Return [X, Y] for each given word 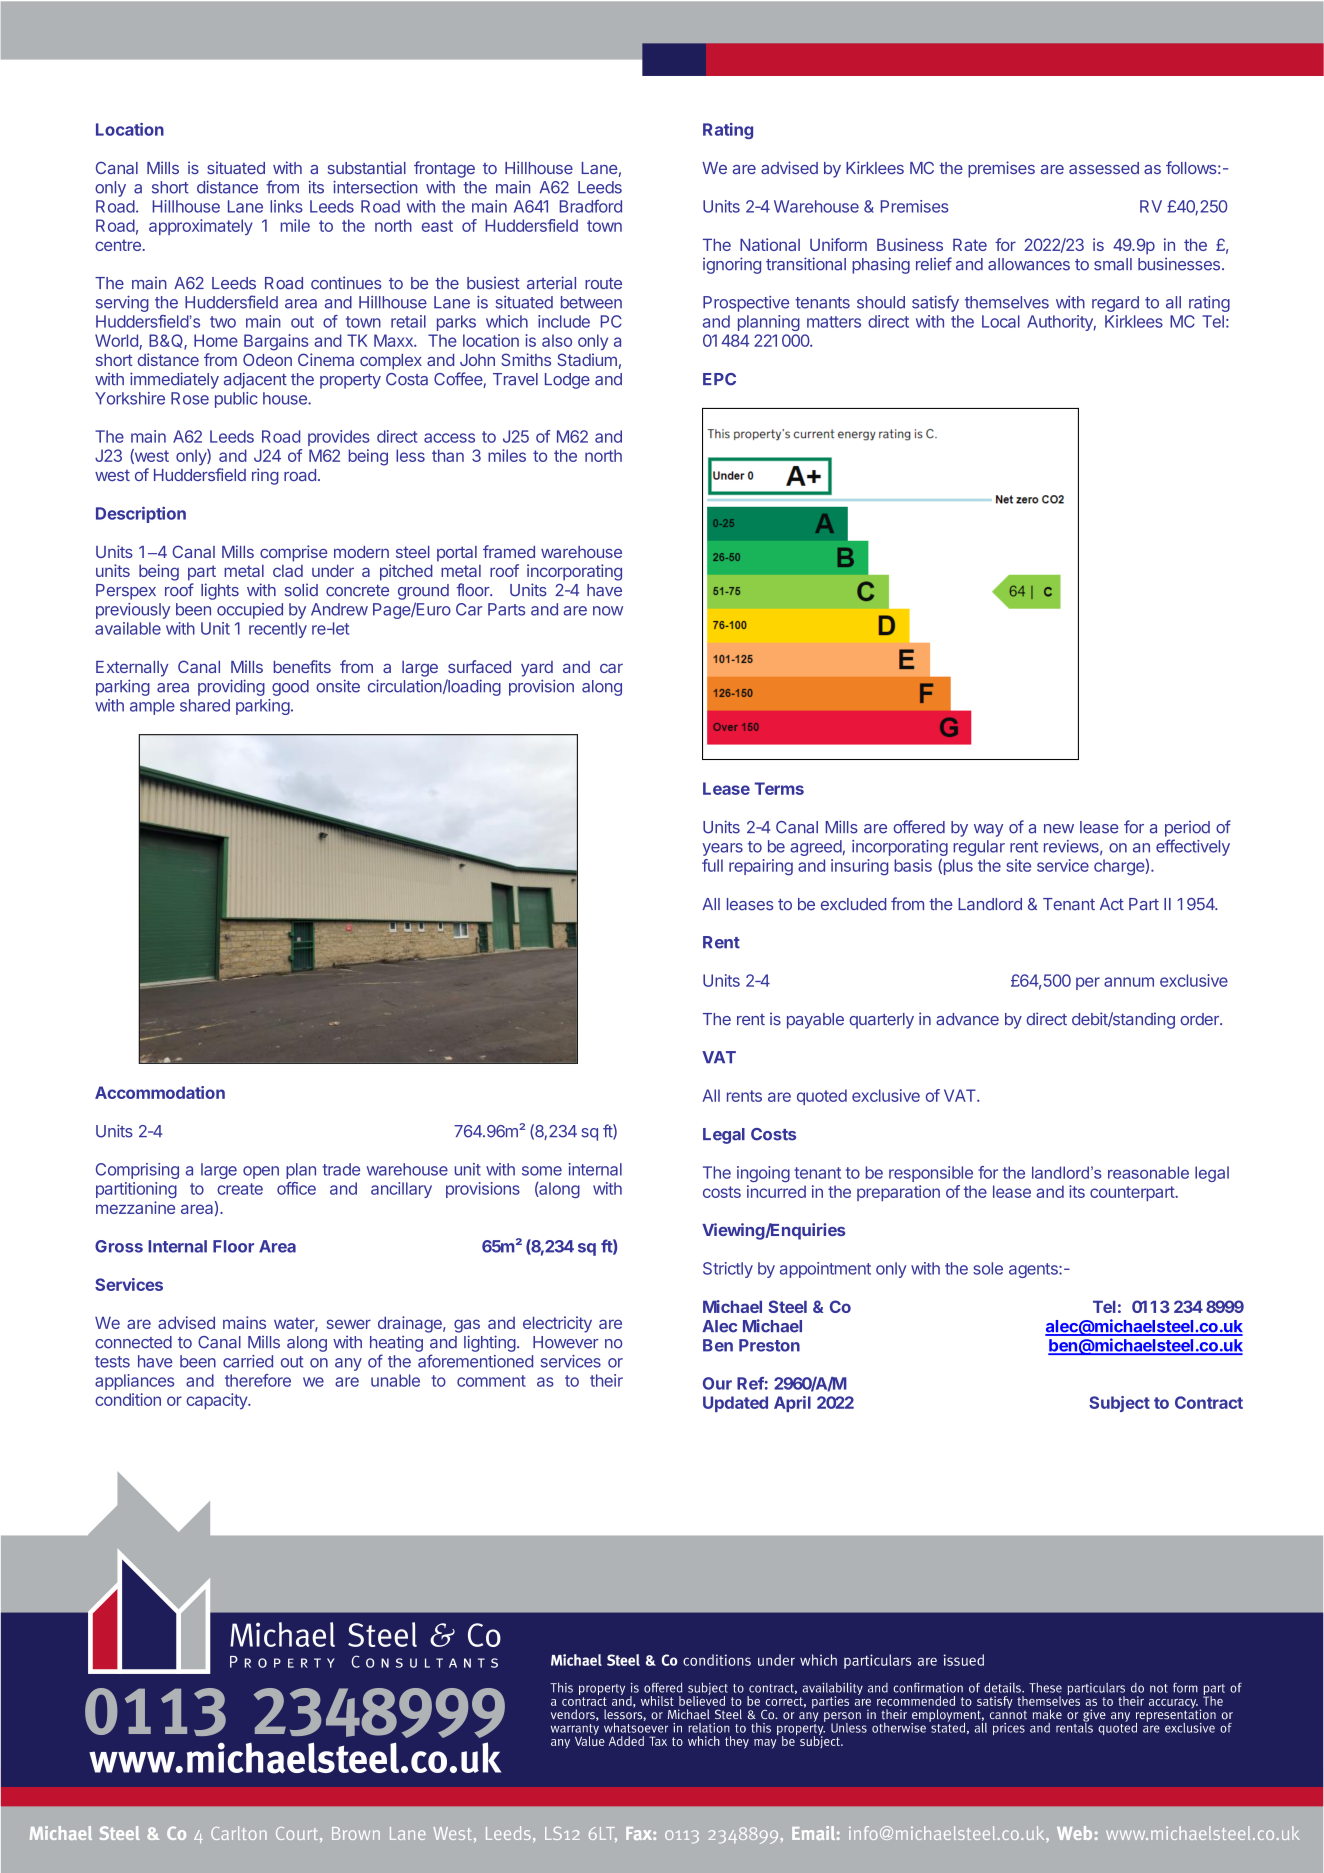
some [542, 1171]
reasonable [1148, 1172]
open [261, 1172]
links [286, 206]
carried [248, 1361]
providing [231, 687]
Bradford [591, 206]
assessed [1104, 168]
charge [1120, 867]
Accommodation [160, 1092]
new [1059, 829]
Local [1001, 321]
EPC [719, 379]
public [236, 400]
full [712, 865]
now [608, 611]
